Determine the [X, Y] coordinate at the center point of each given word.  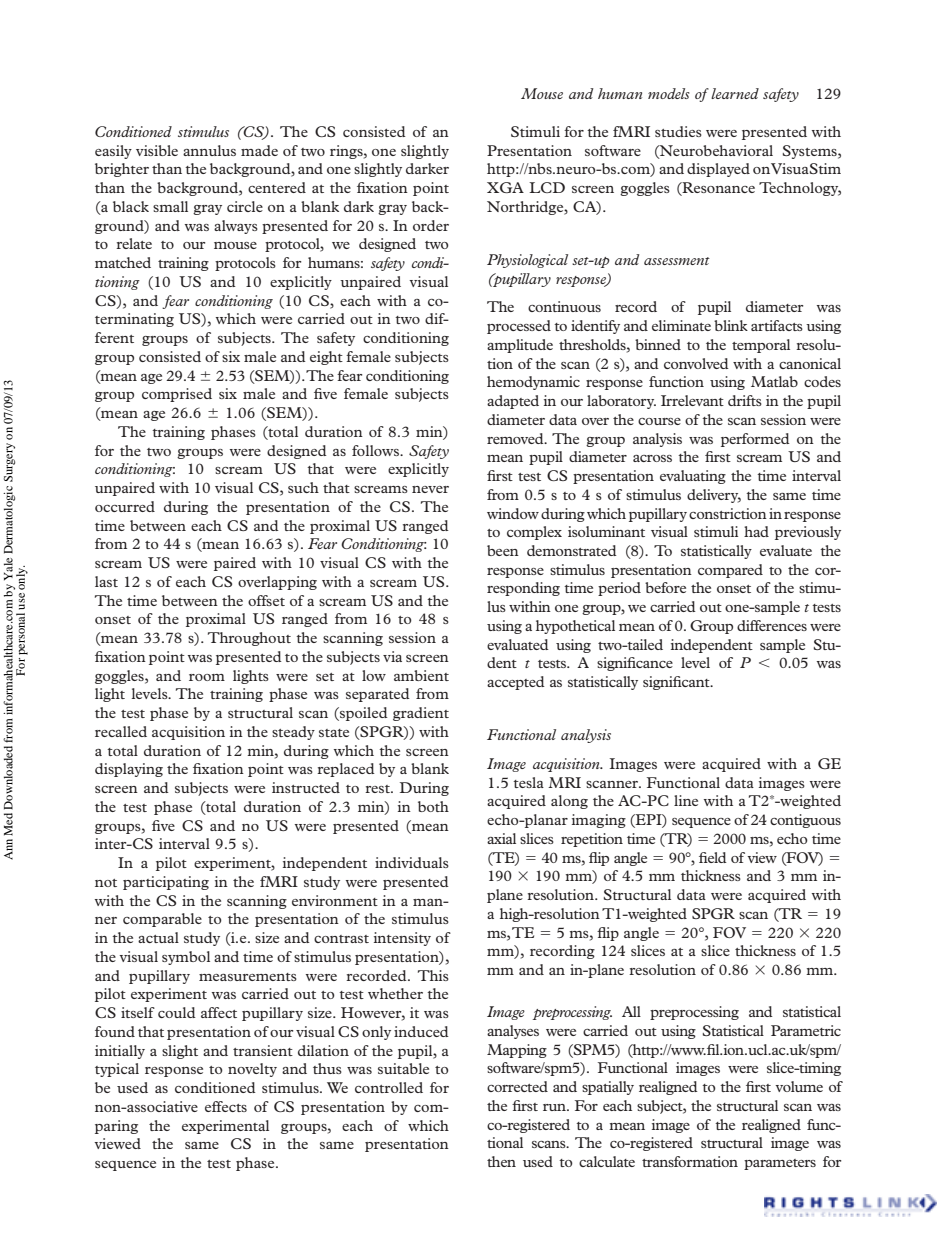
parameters [780, 1164]
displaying [129, 770]
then [501, 1161]
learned [735, 93]
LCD [547, 187]
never [430, 489]
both [433, 806]
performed [755, 440]
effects [226, 1106]
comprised [177, 395]
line [686, 800]
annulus [209, 150]
